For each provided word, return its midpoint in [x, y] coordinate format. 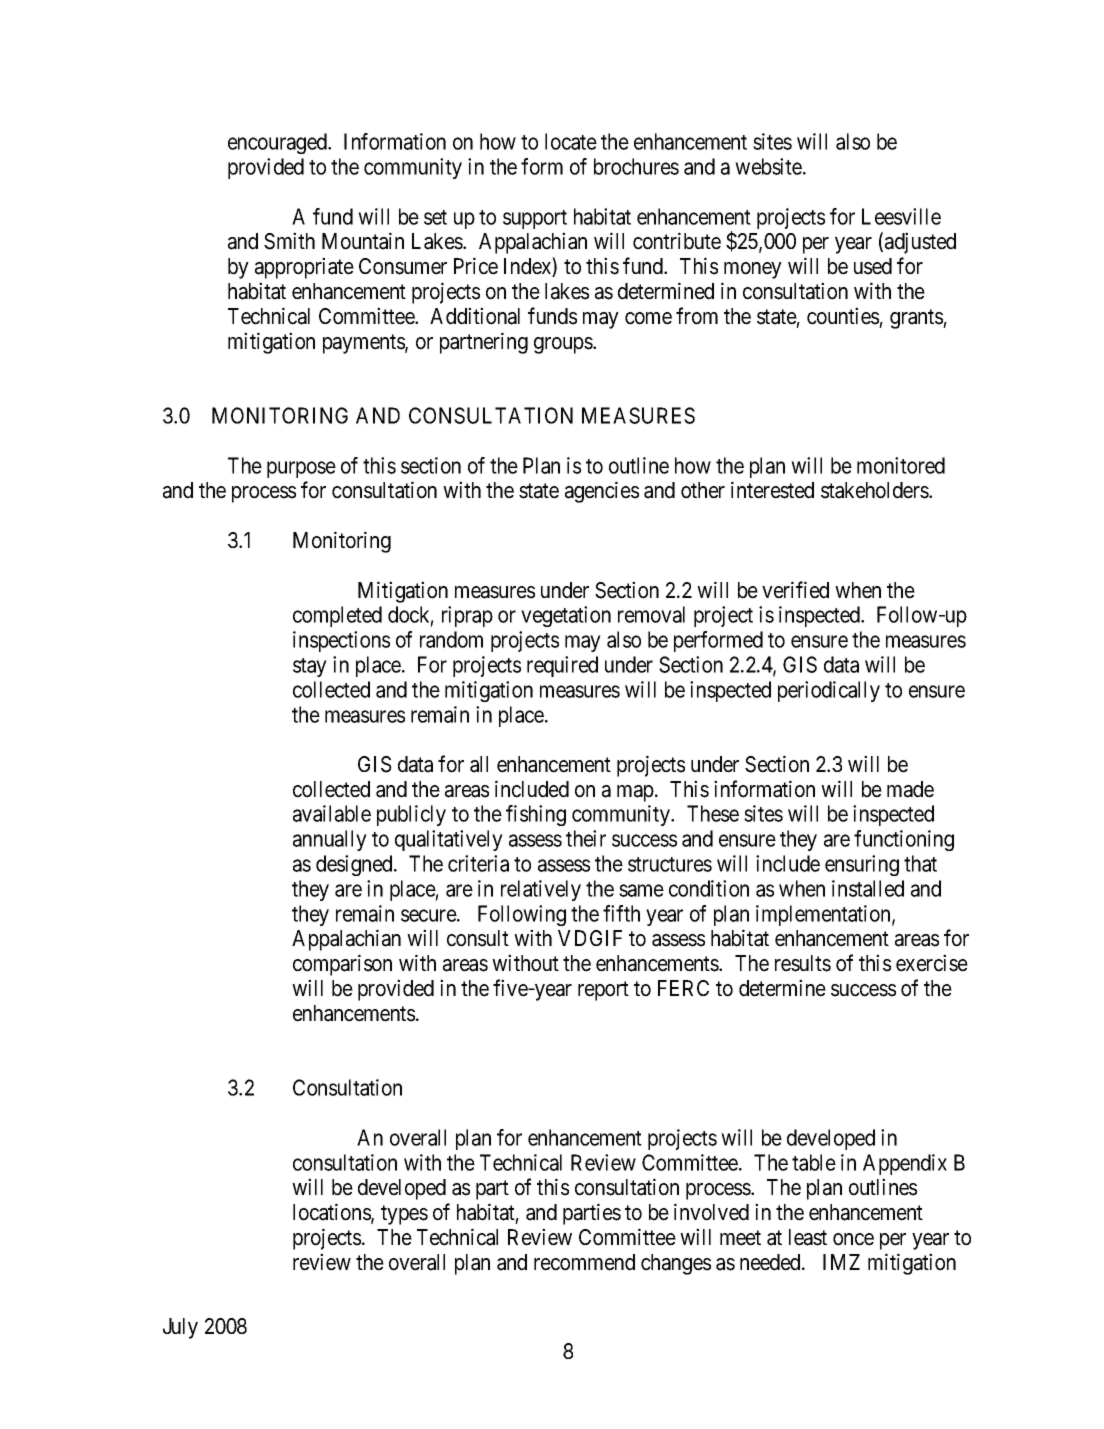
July [180, 1328]
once [853, 1239]
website [769, 166]
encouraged [278, 143]
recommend [584, 1262]
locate [571, 141]
